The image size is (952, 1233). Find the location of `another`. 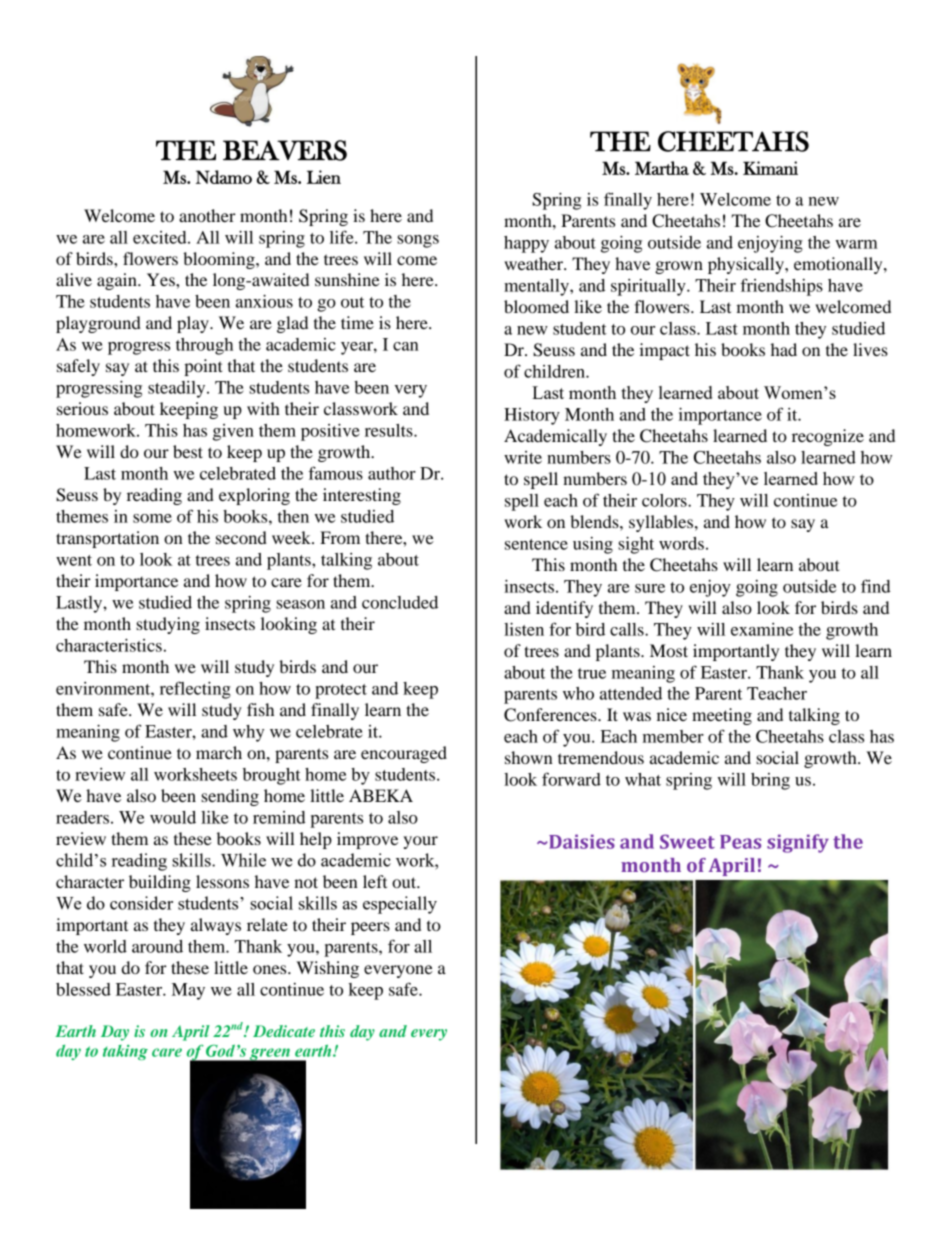

another is located at coordinates (207, 215).
